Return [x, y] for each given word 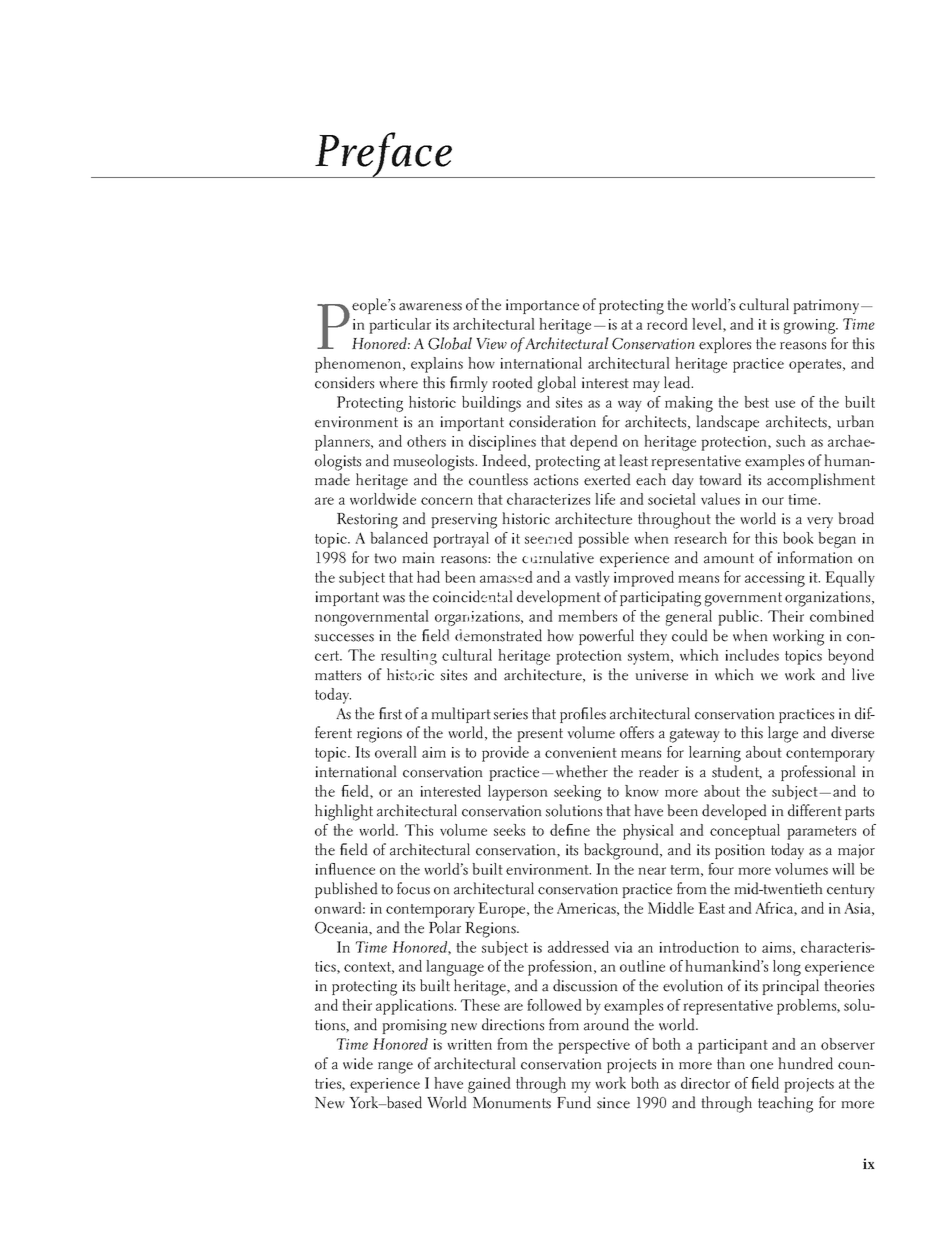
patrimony [827, 306]
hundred [805, 1063]
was [394, 599]
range [395, 1068]
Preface [384, 155]
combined [842, 616]
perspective [594, 1046]
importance [542, 306]
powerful [606, 637]
